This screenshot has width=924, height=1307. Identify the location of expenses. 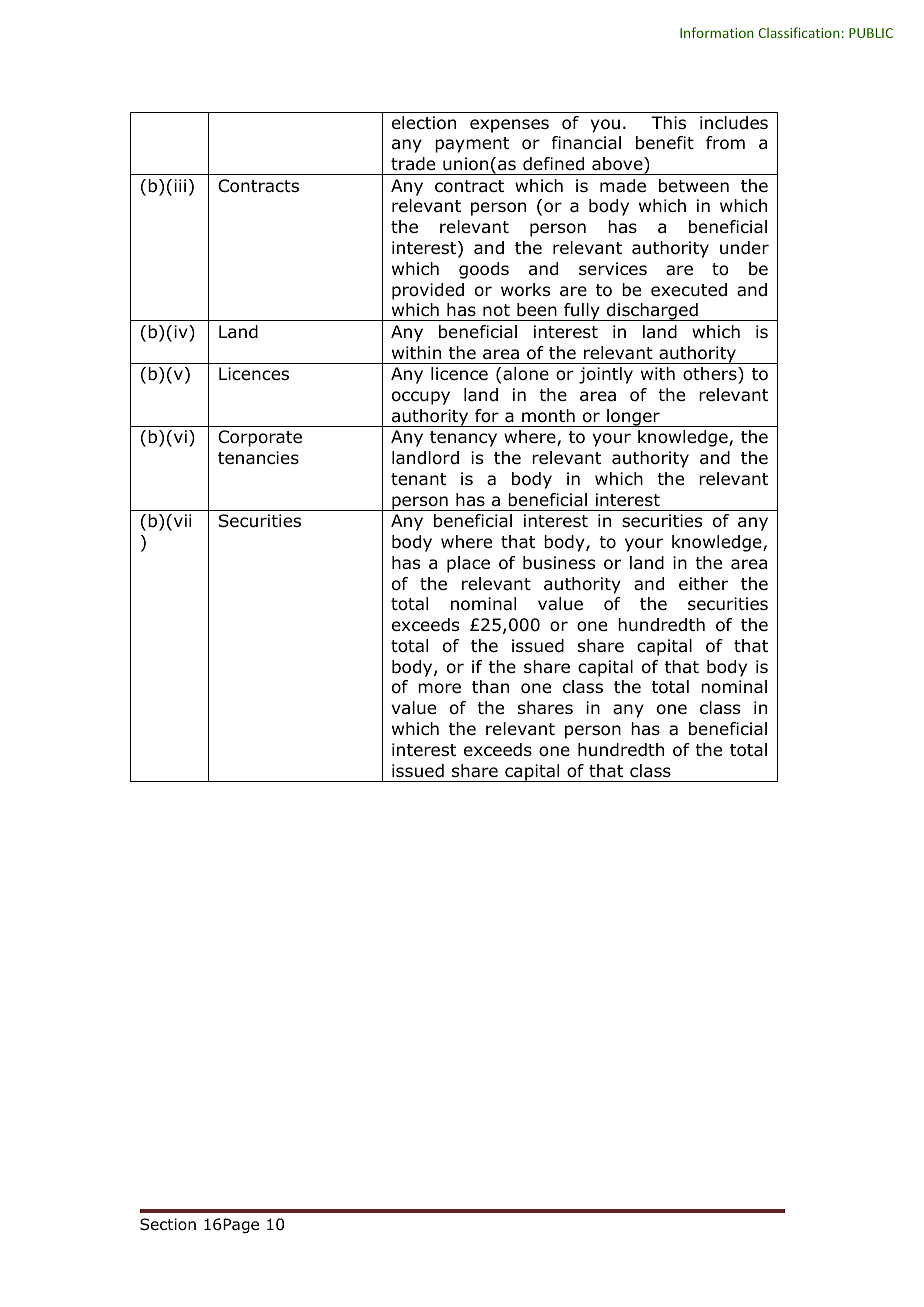
(509, 126).
